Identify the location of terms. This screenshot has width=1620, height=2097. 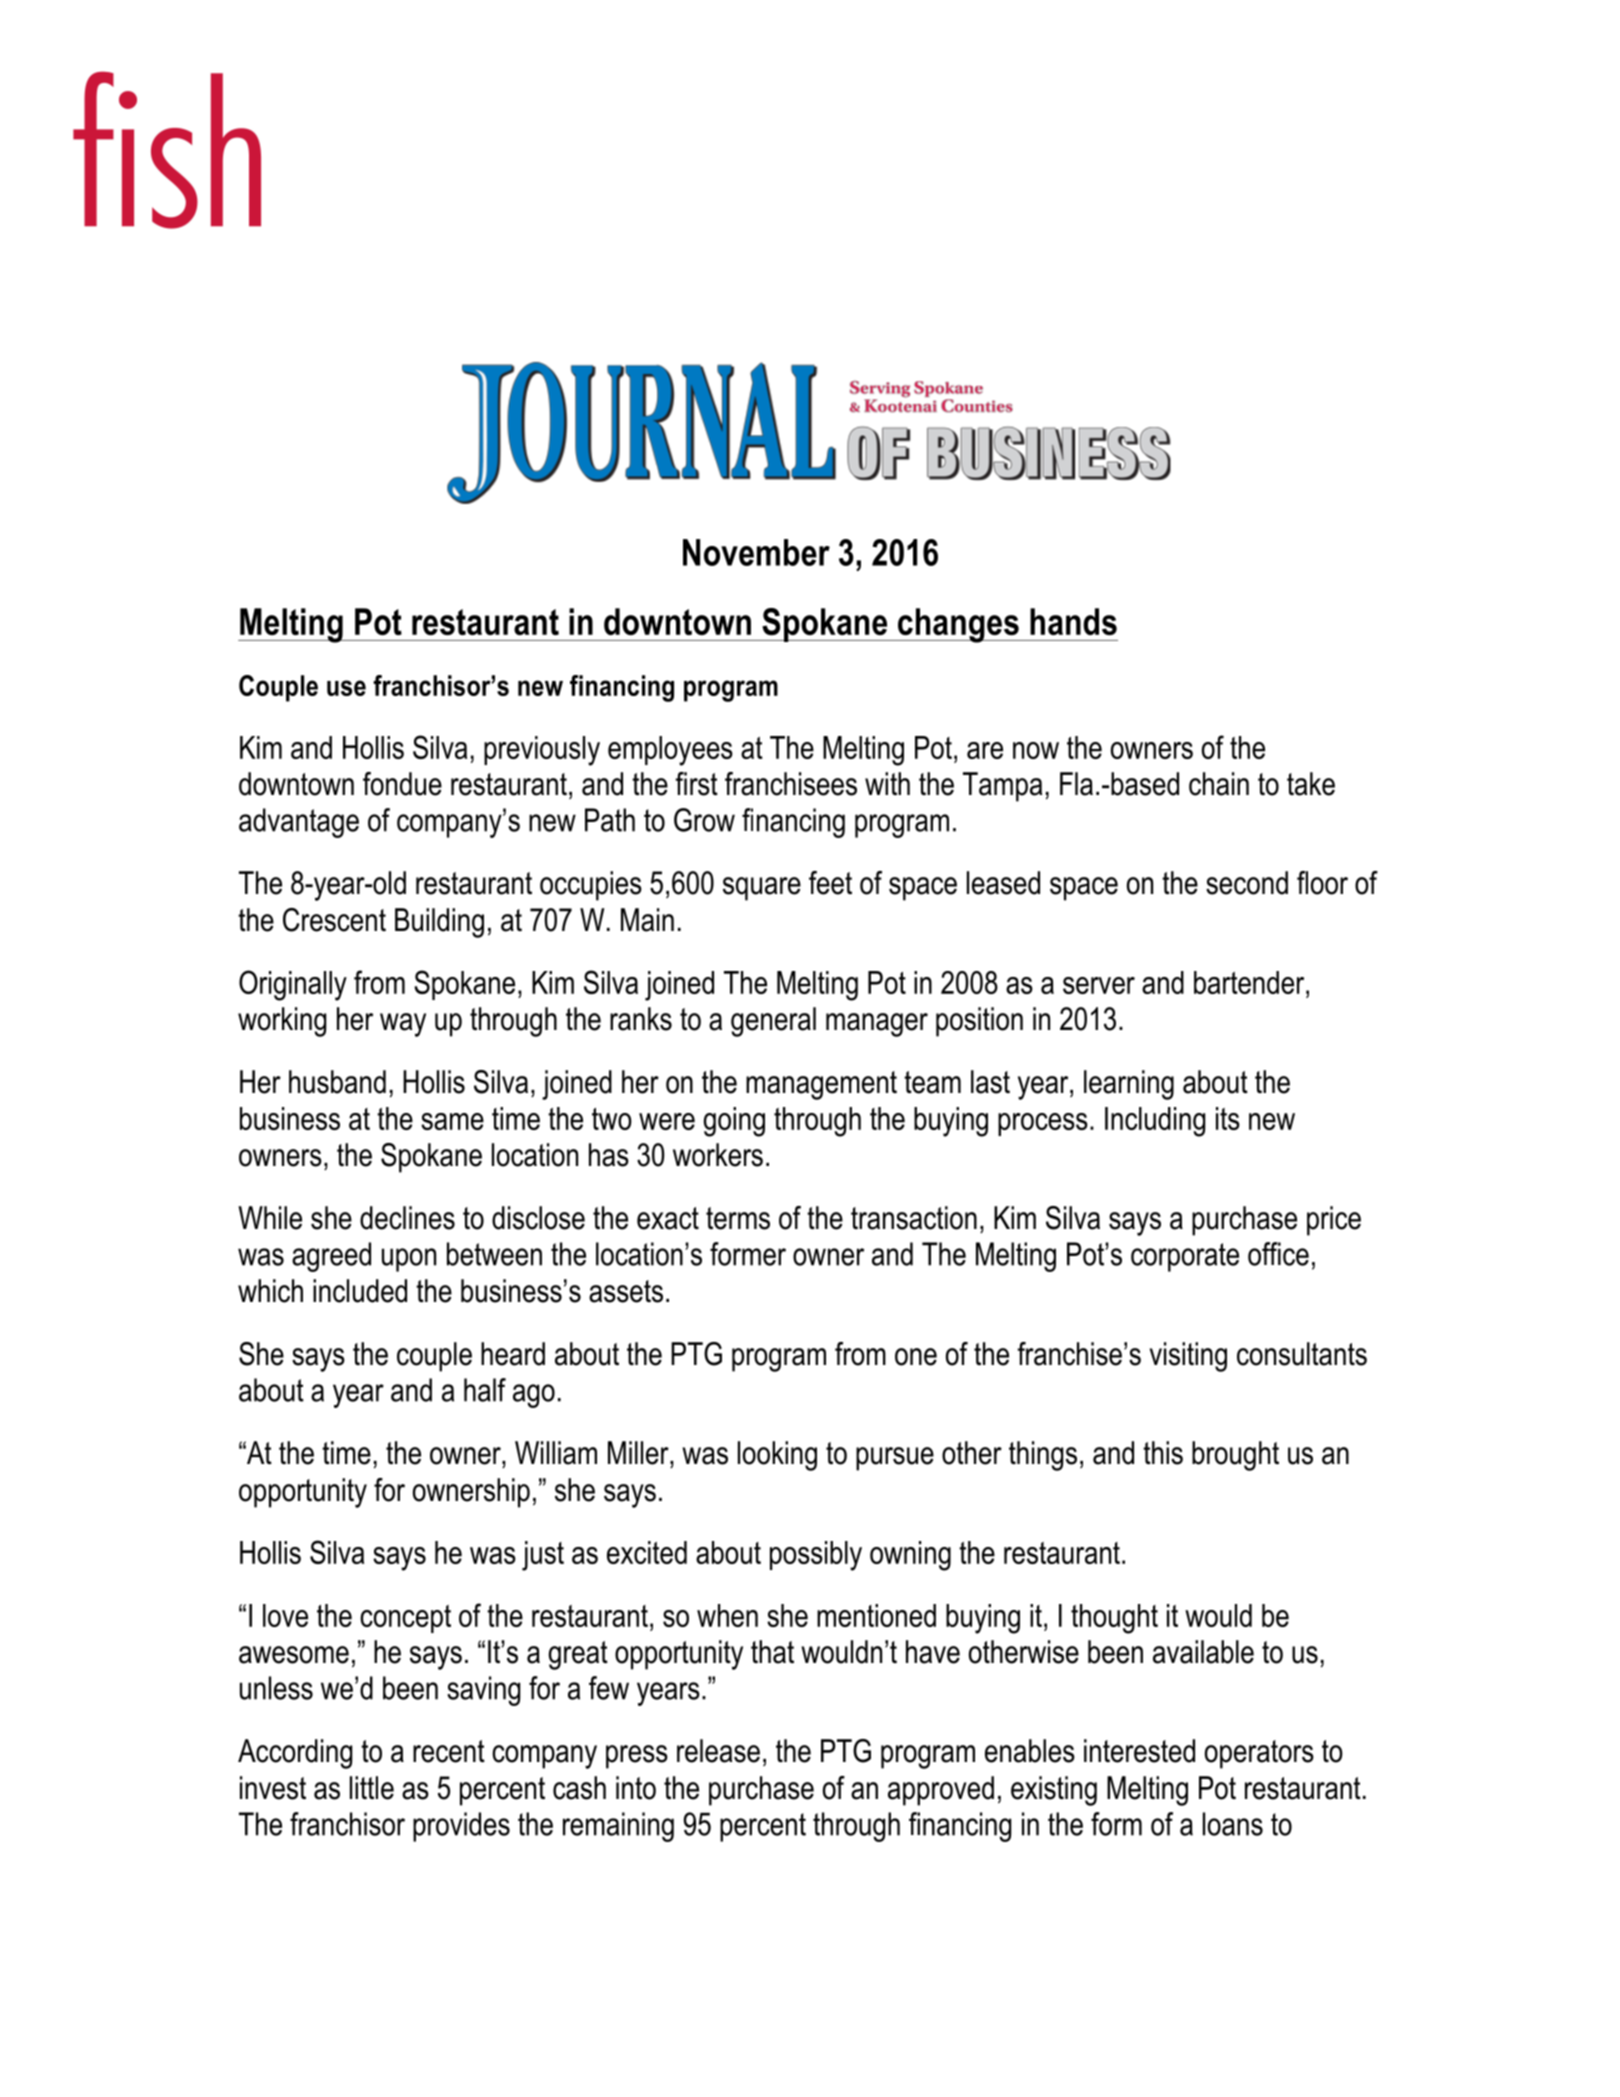
(738, 1218).
